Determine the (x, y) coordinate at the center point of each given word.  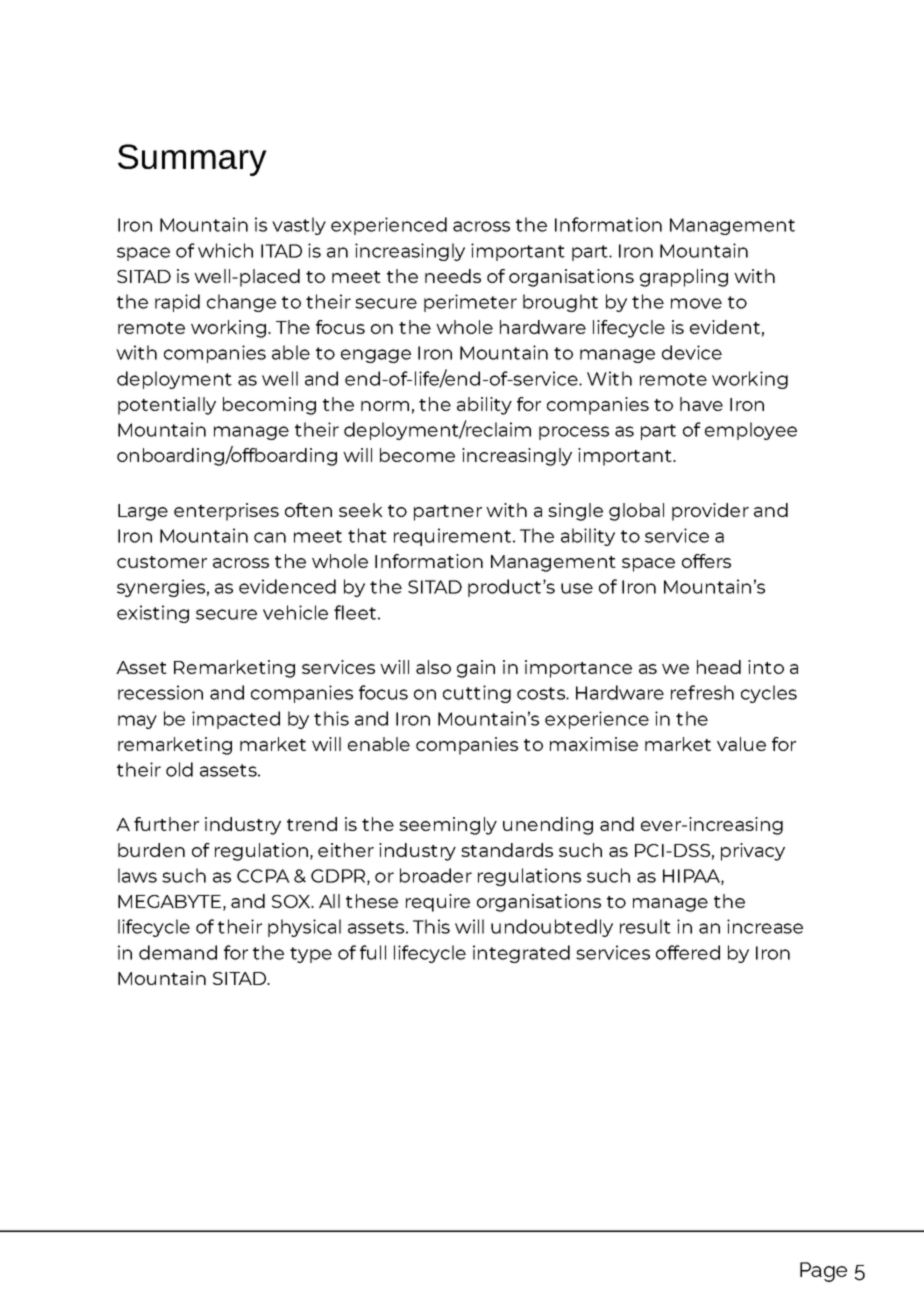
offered (688, 952)
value (741, 744)
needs (453, 276)
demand (178, 952)
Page (823, 1272)
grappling (684, 278)
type (311, 955)
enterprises (226, 512)
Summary (192, 160)
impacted (236, 720)
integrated (521, 954)
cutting (477, 694)
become (417, 455)
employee (751, 431)
